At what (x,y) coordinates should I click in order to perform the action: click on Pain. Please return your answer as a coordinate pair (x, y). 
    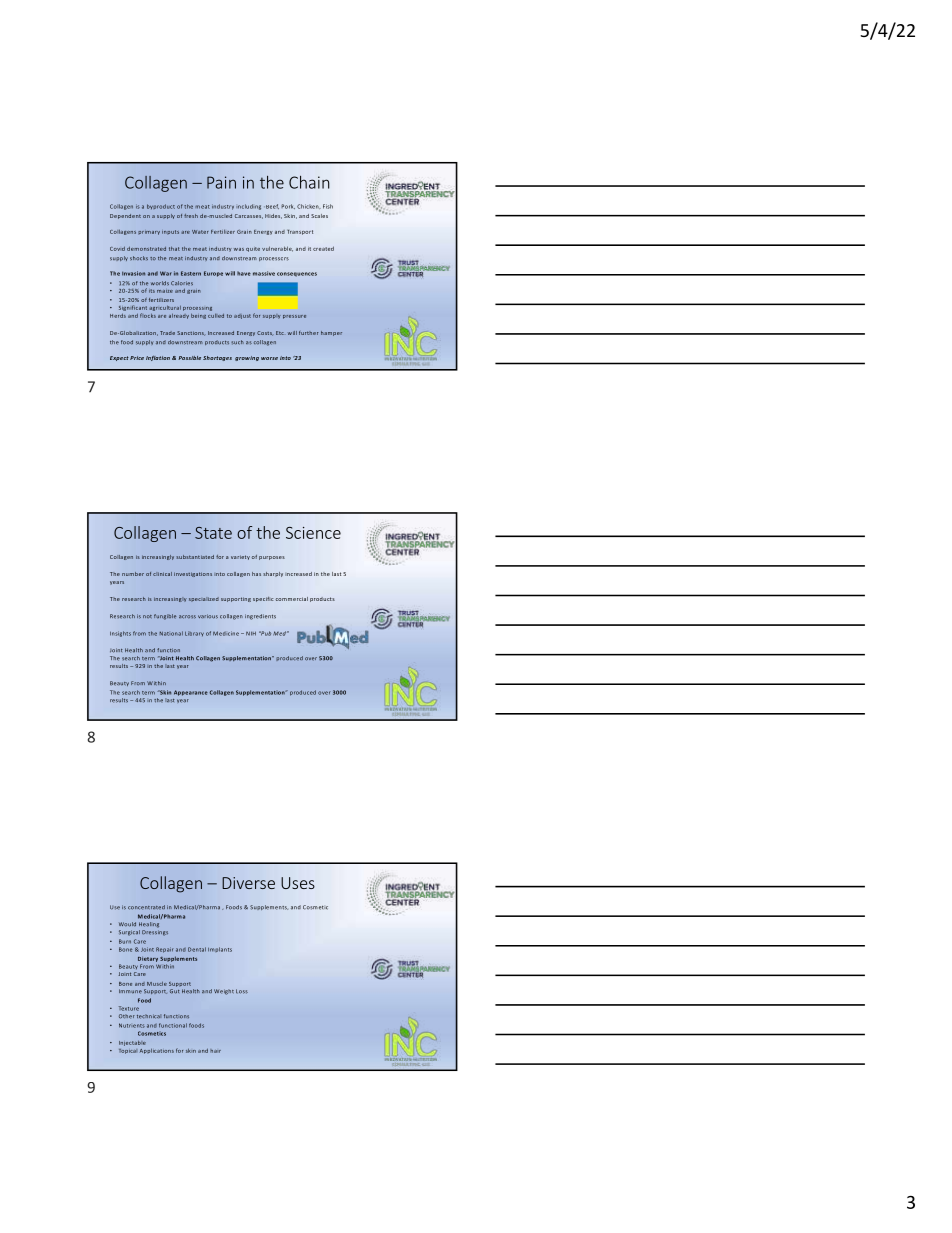
    Looking at the image, I should click on (221, 182).
